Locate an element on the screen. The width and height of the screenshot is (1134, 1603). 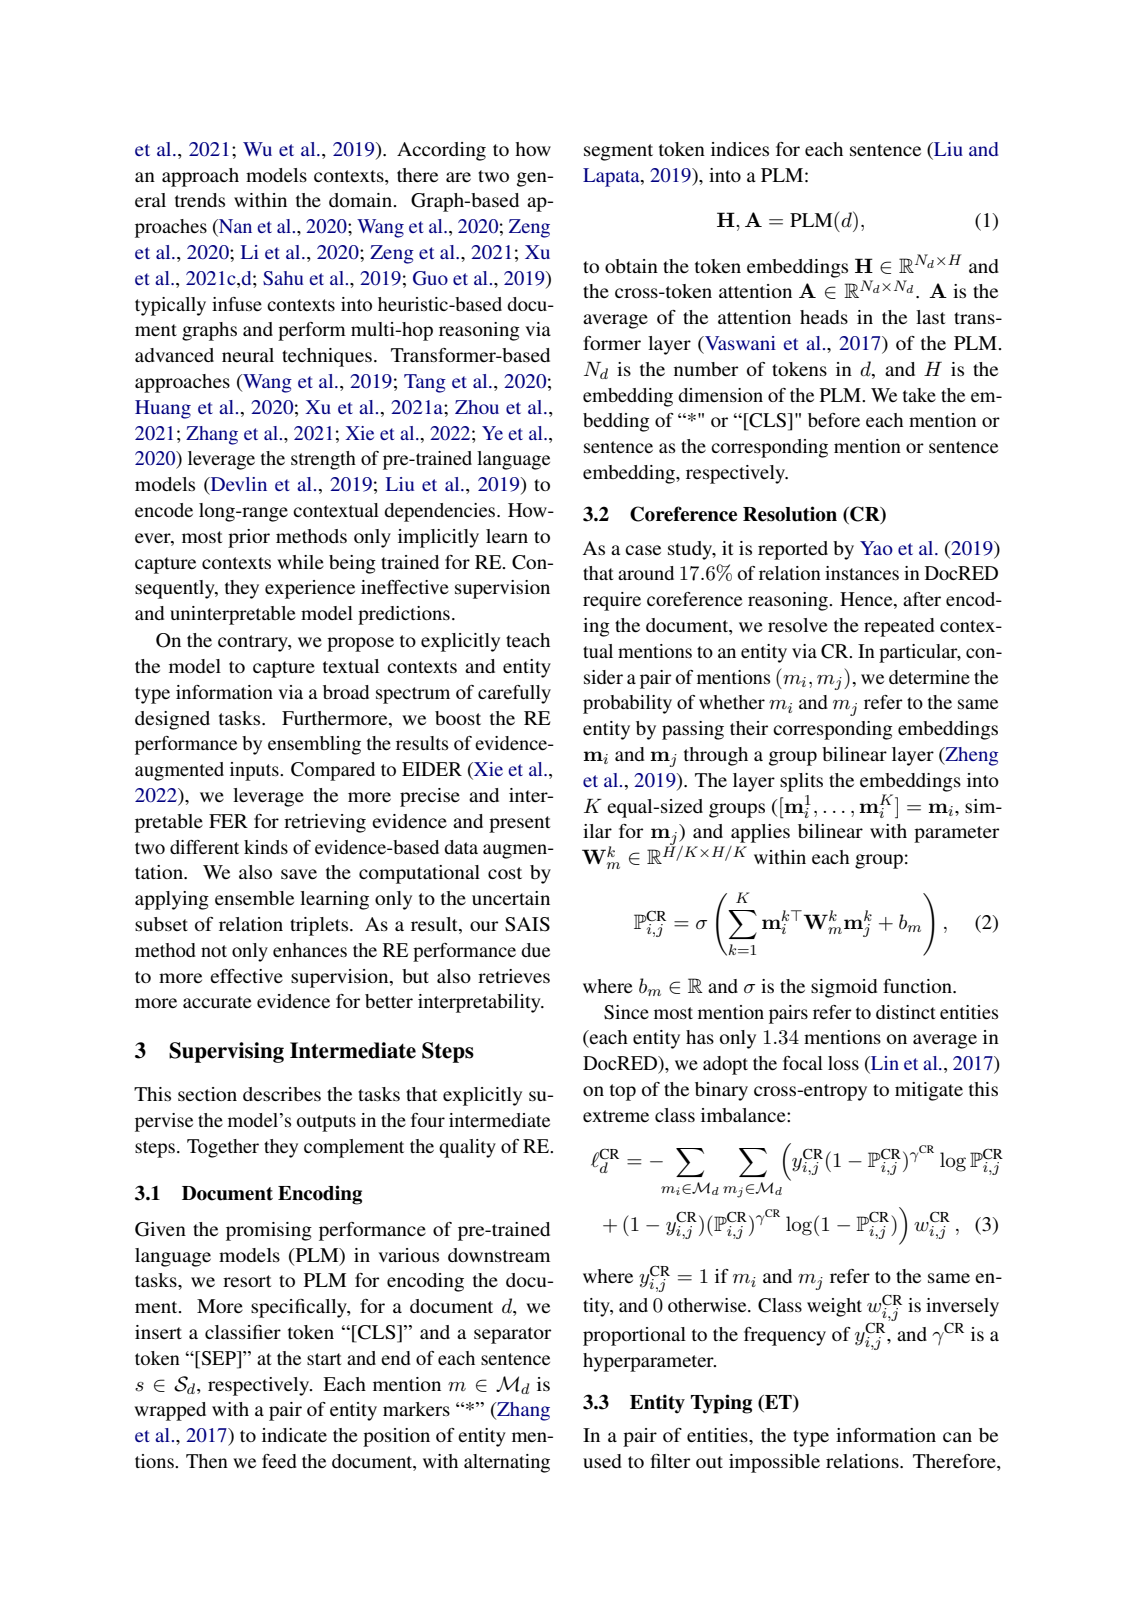
splits is located at coordinates (801, 782).
